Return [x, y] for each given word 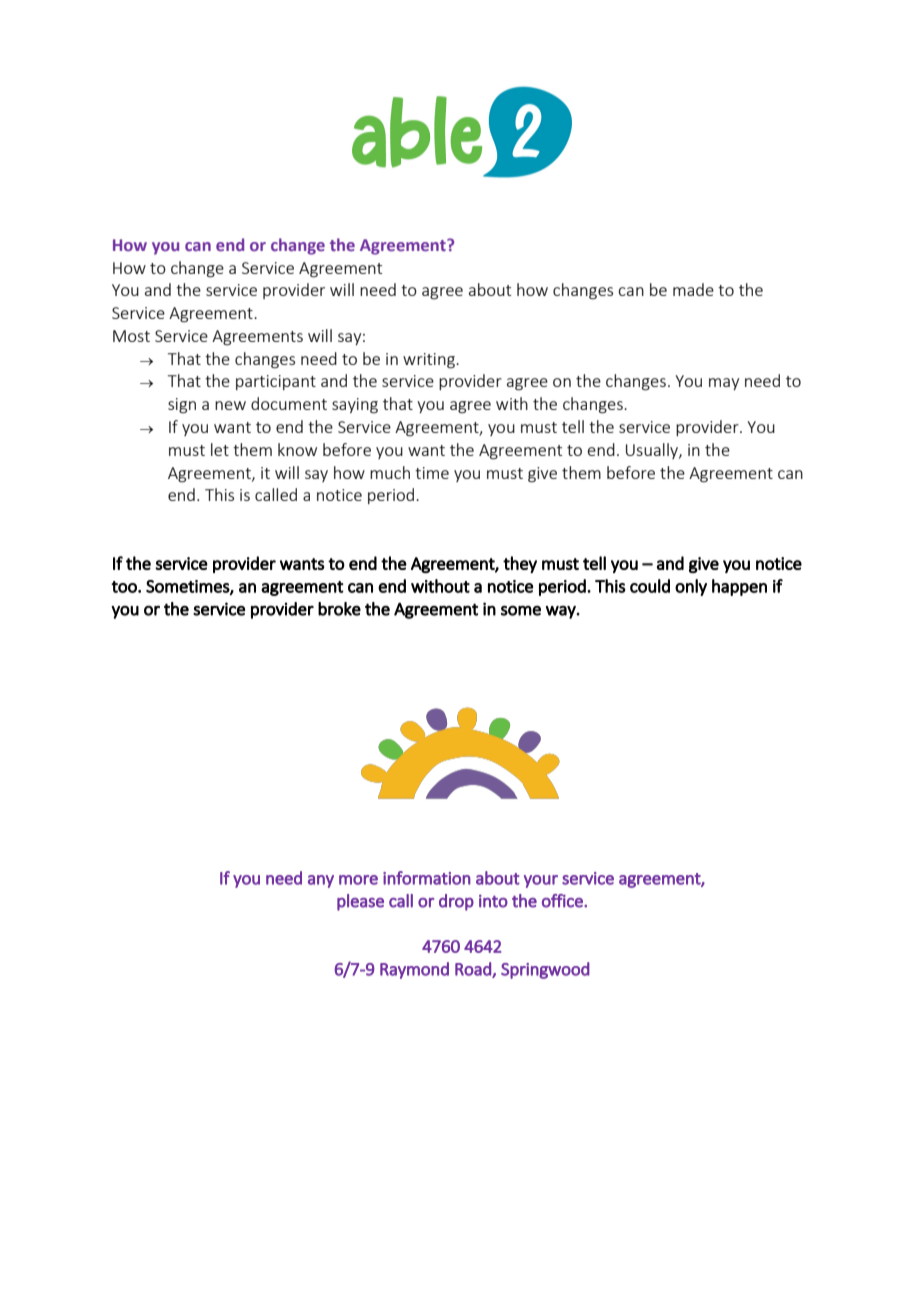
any [321, 881]
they [520, 564]
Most [131, 336]
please [360, 902]
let [220, 449]
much [390, 472]
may [724, 384]
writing [430, 361]
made [693, 289]
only [691, 587]
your [541, 881]
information [427, 878]
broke [339, 609]
